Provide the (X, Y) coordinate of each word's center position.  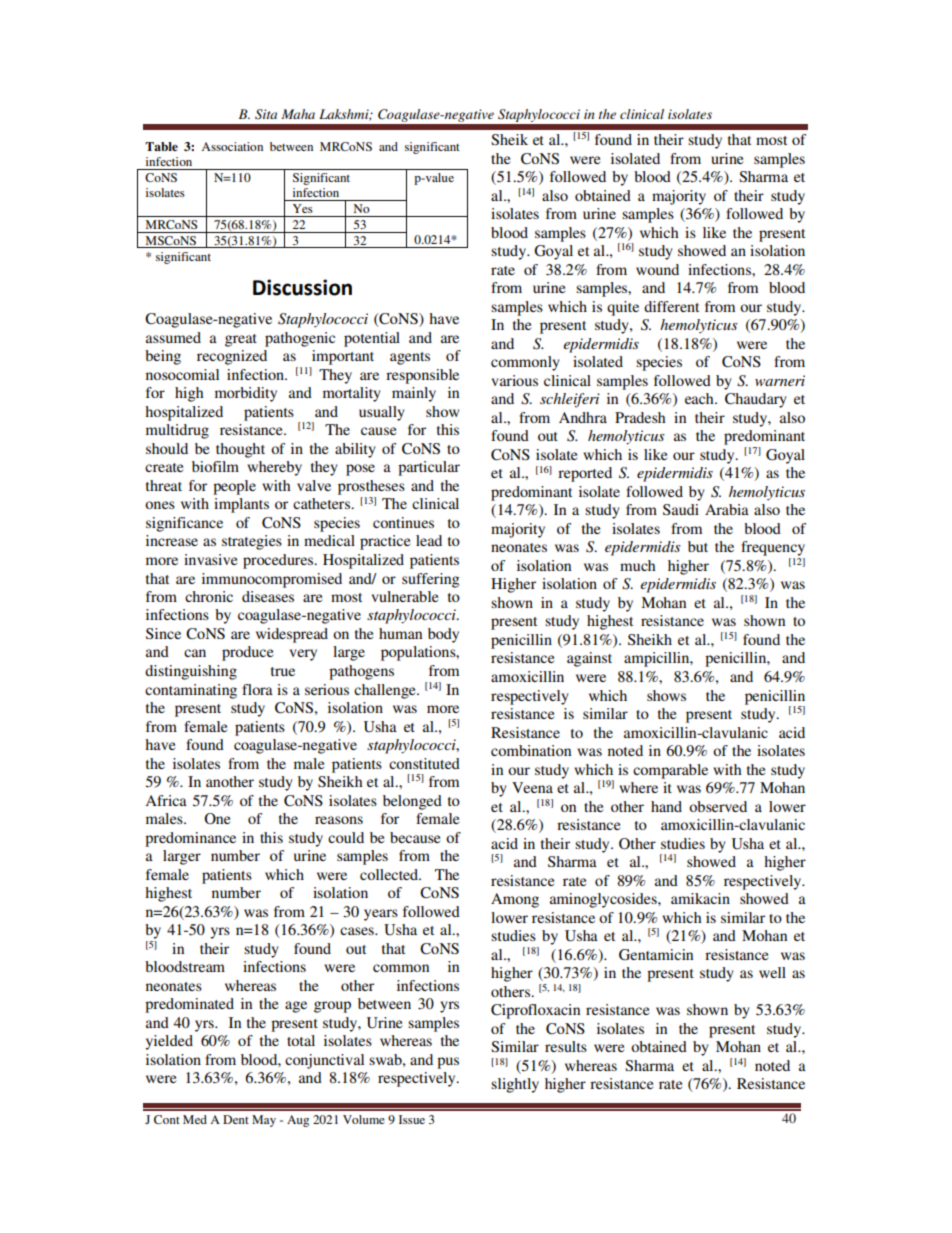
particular (429, 468)
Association (232, 146)
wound (657, 269)
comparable (670, 771)
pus (448, 1063)
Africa (166, 800)
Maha (298, 114)
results (566, 1046)
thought (240, 450)
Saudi (681, 509)
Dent (236, 1119)
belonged (412, 802)
